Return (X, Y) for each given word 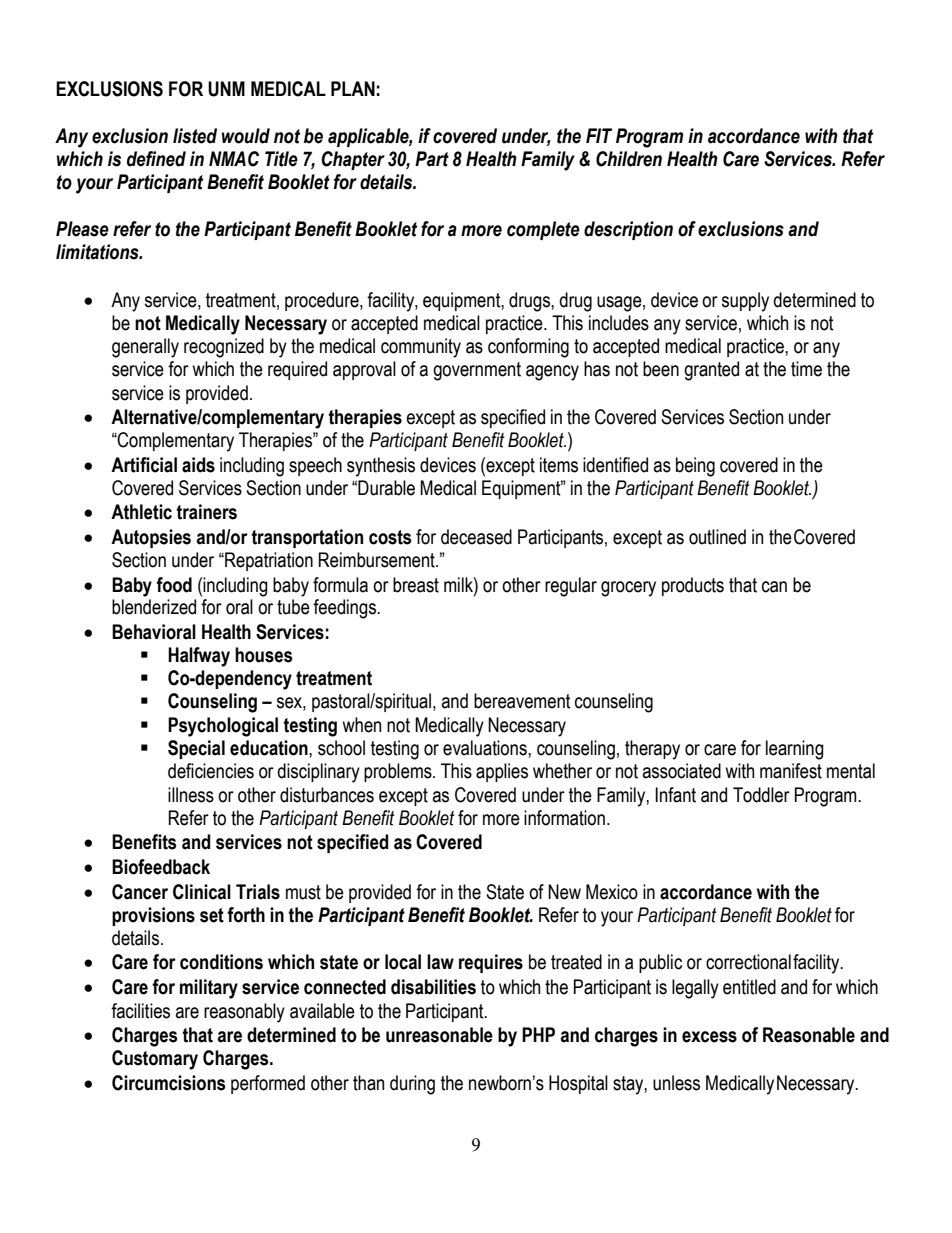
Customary (155, 1060)
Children (629, 159)
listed (195, 136)
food (174, 585)
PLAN (353, 88)
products (693, 586)
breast (416, 585)
